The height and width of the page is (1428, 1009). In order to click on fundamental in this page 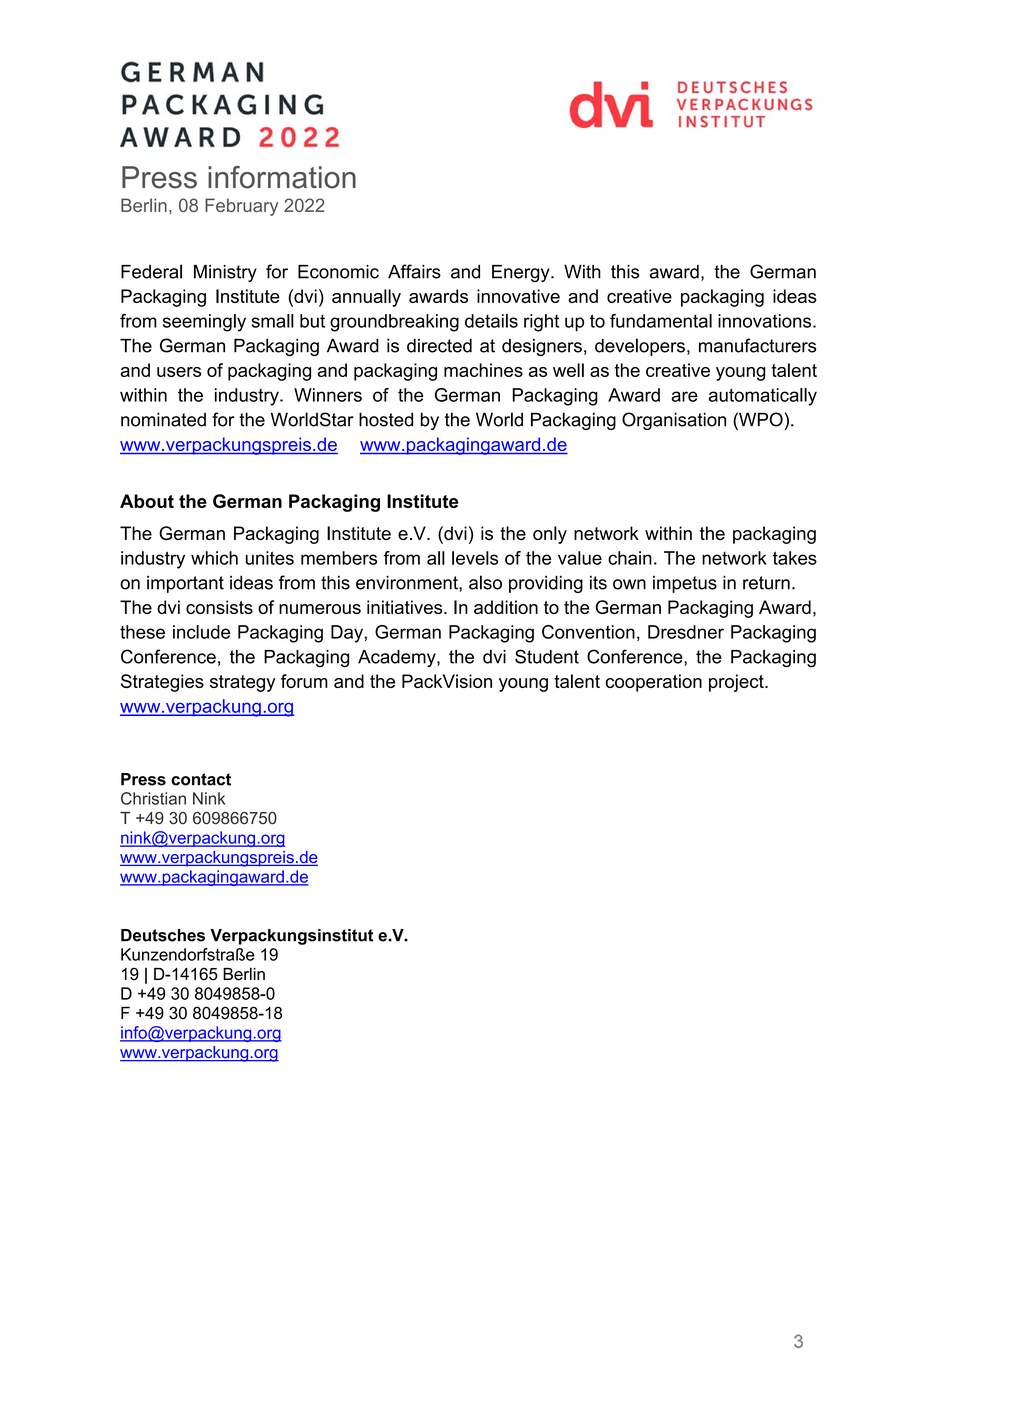, I will do `click(661, 321)`.
